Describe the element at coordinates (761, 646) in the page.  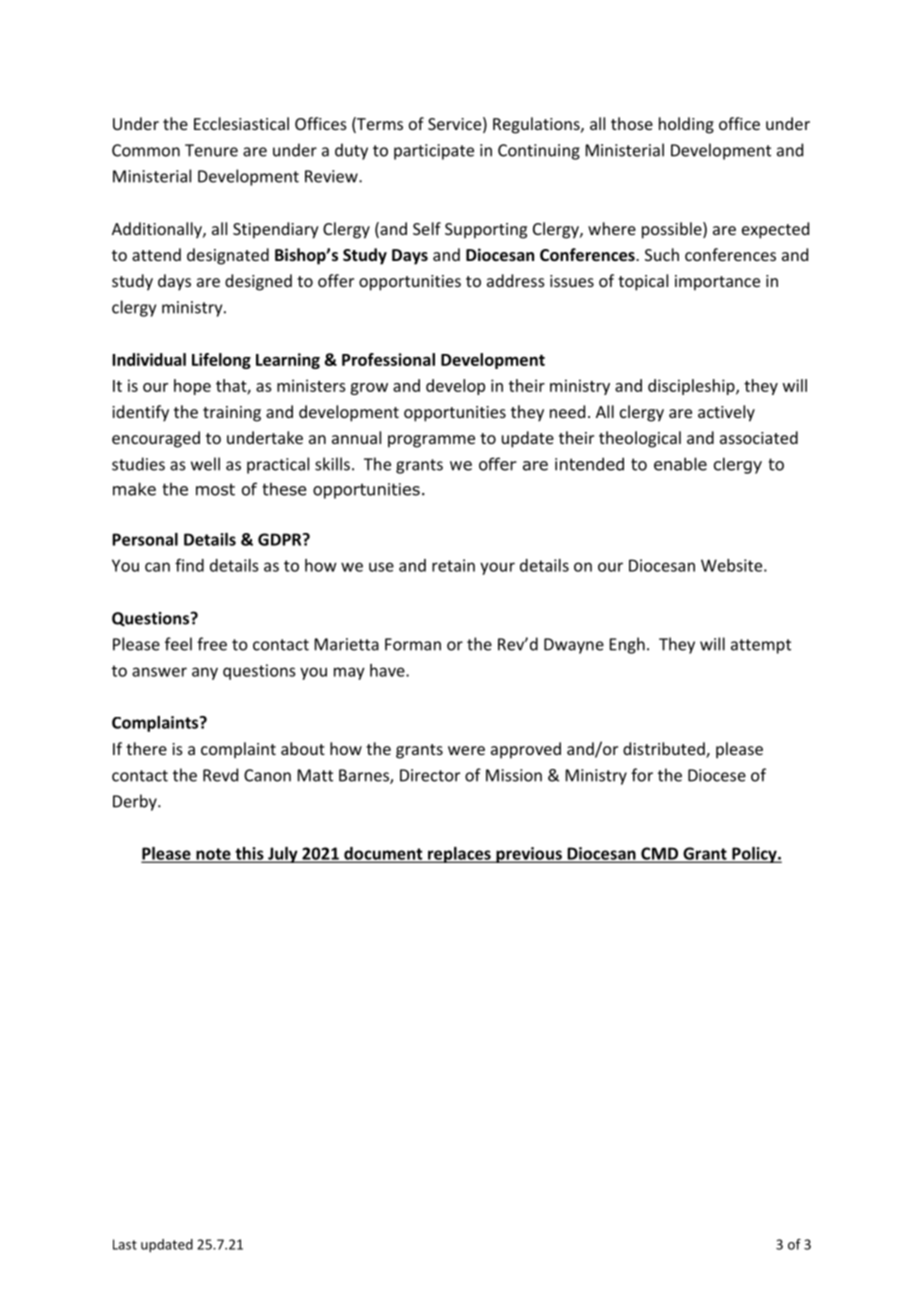
I see `attempt` at that location.
